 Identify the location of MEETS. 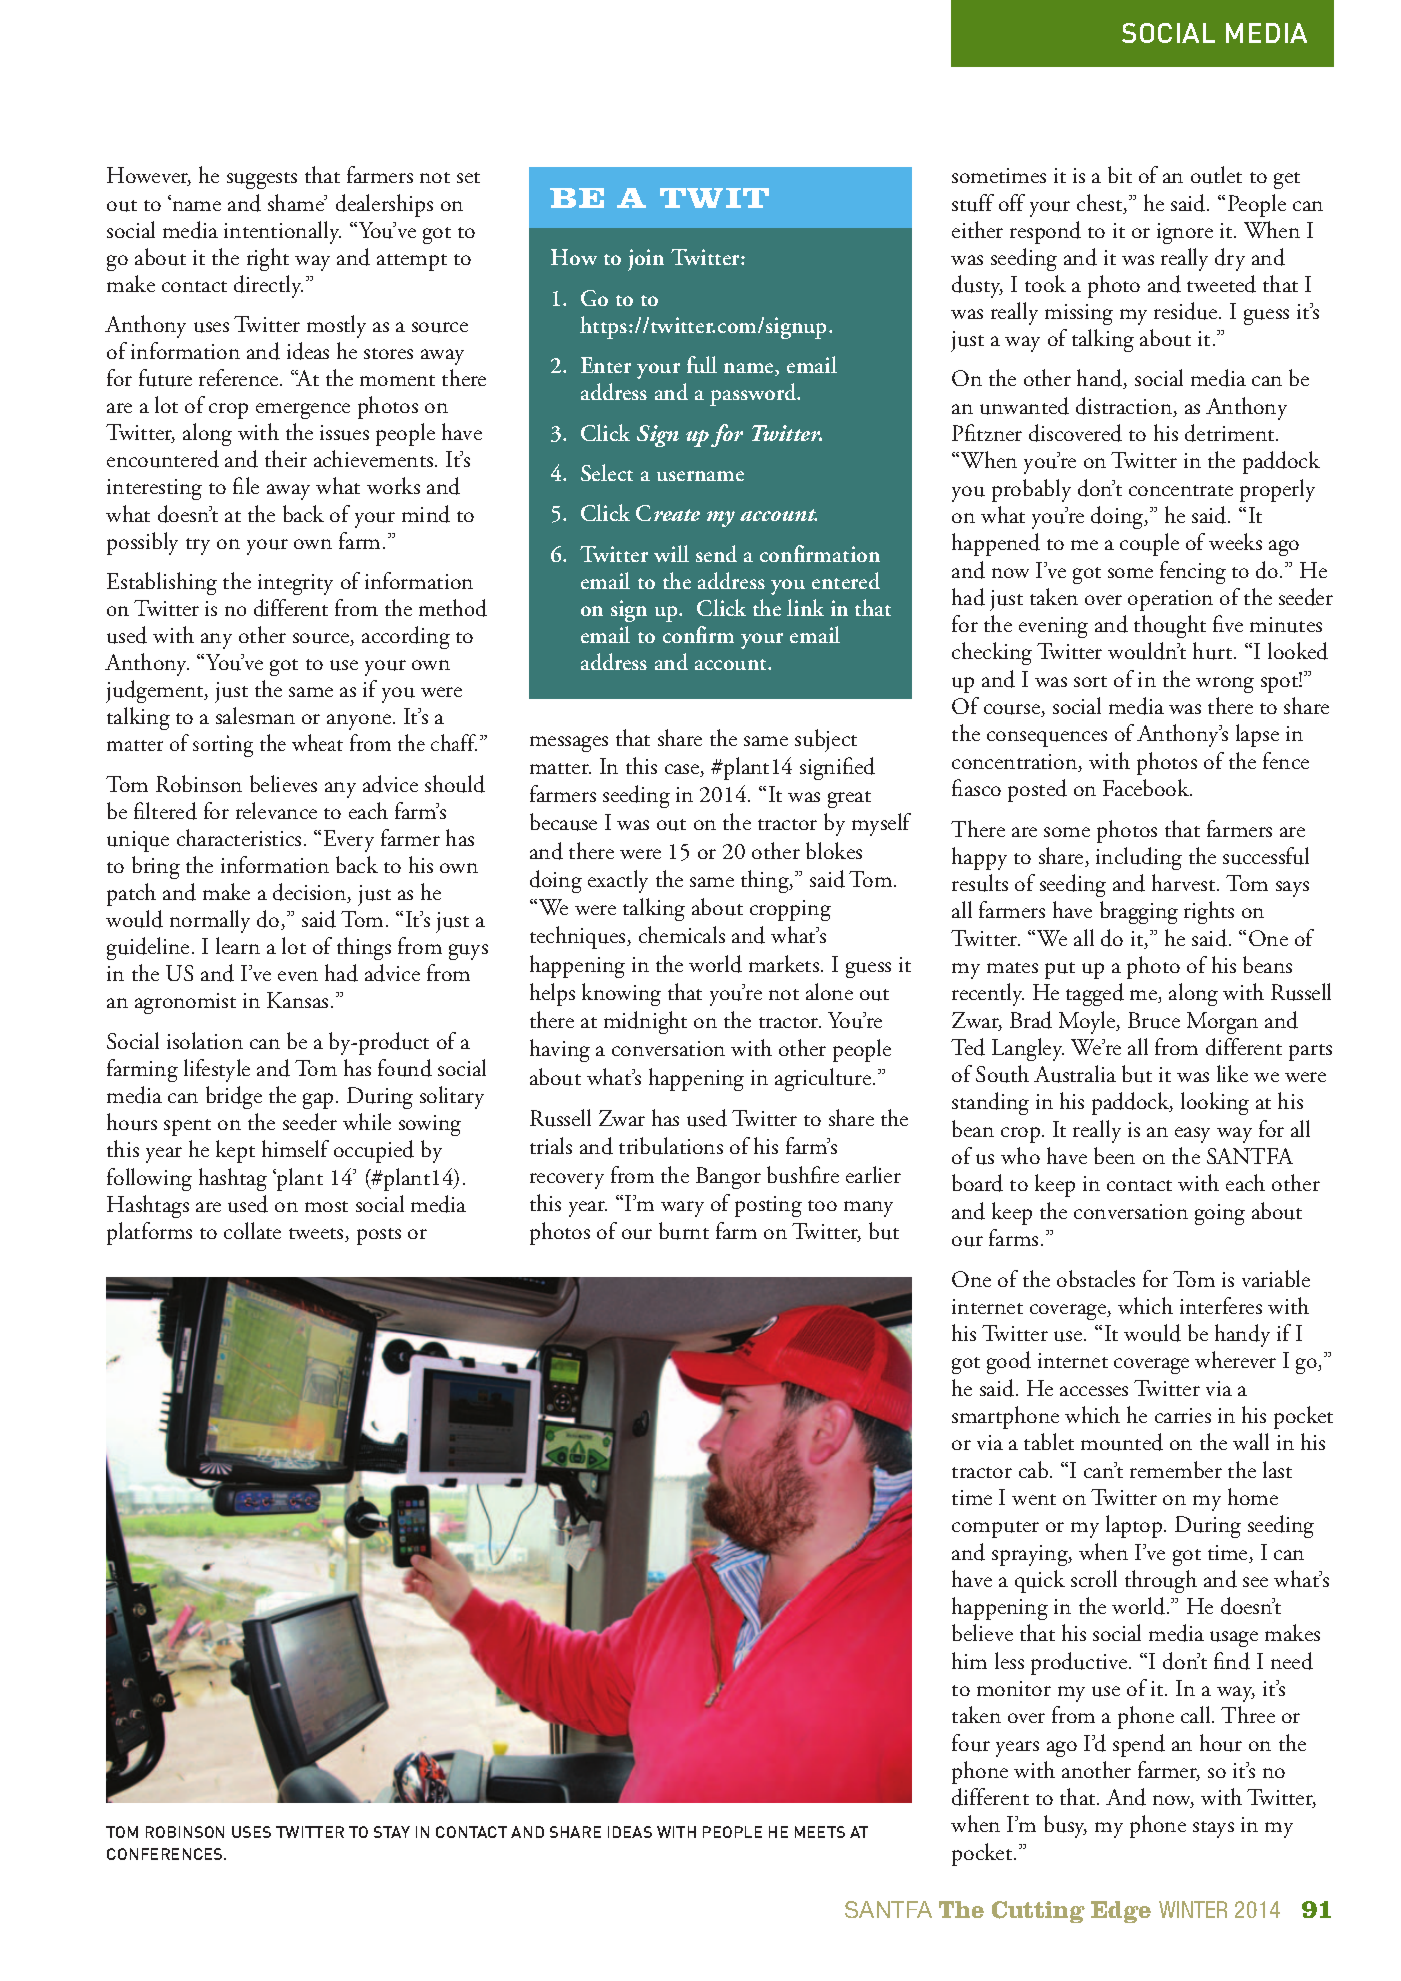
(820, 1832).
